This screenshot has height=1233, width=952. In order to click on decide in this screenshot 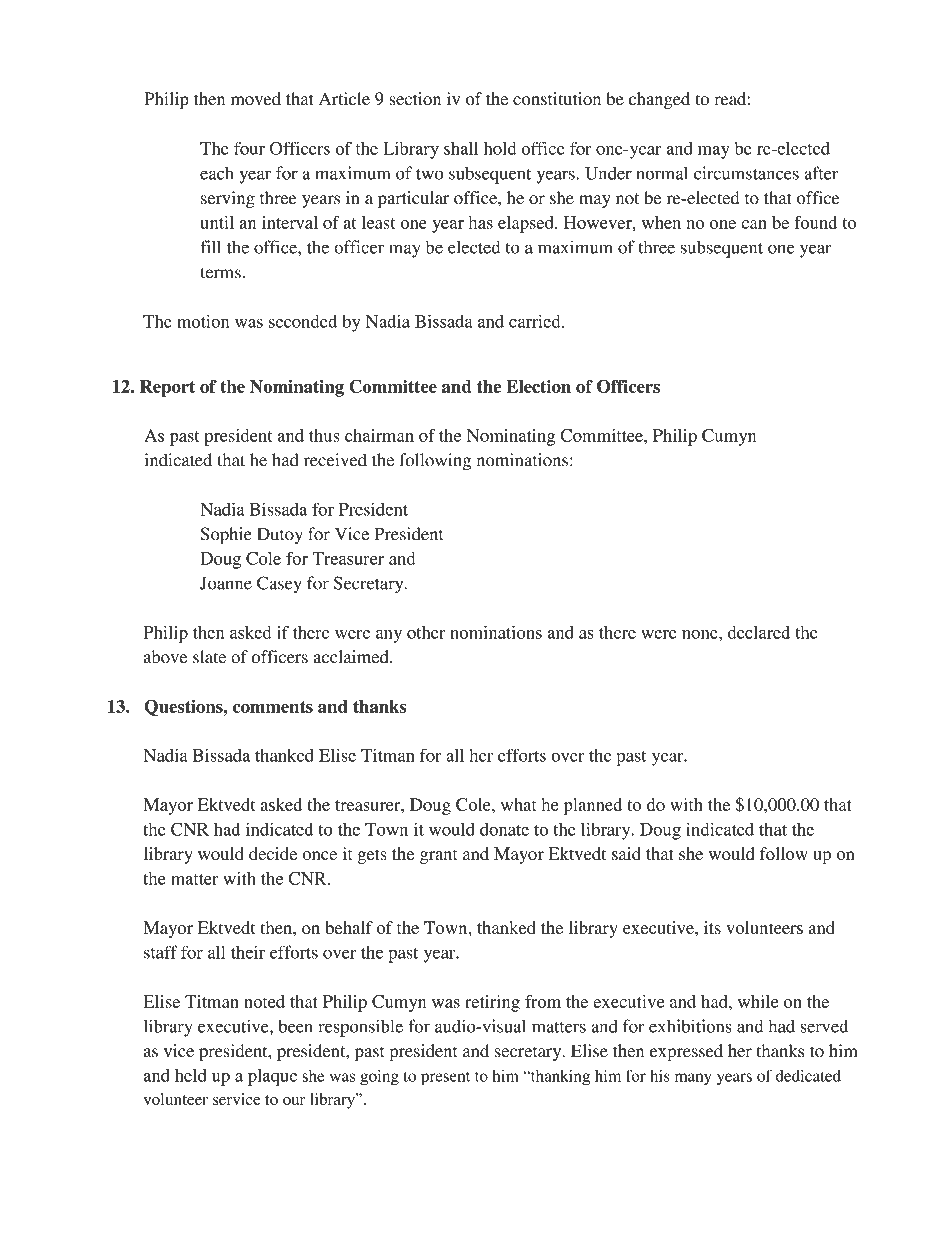, I will do `click(273, 853)`.
